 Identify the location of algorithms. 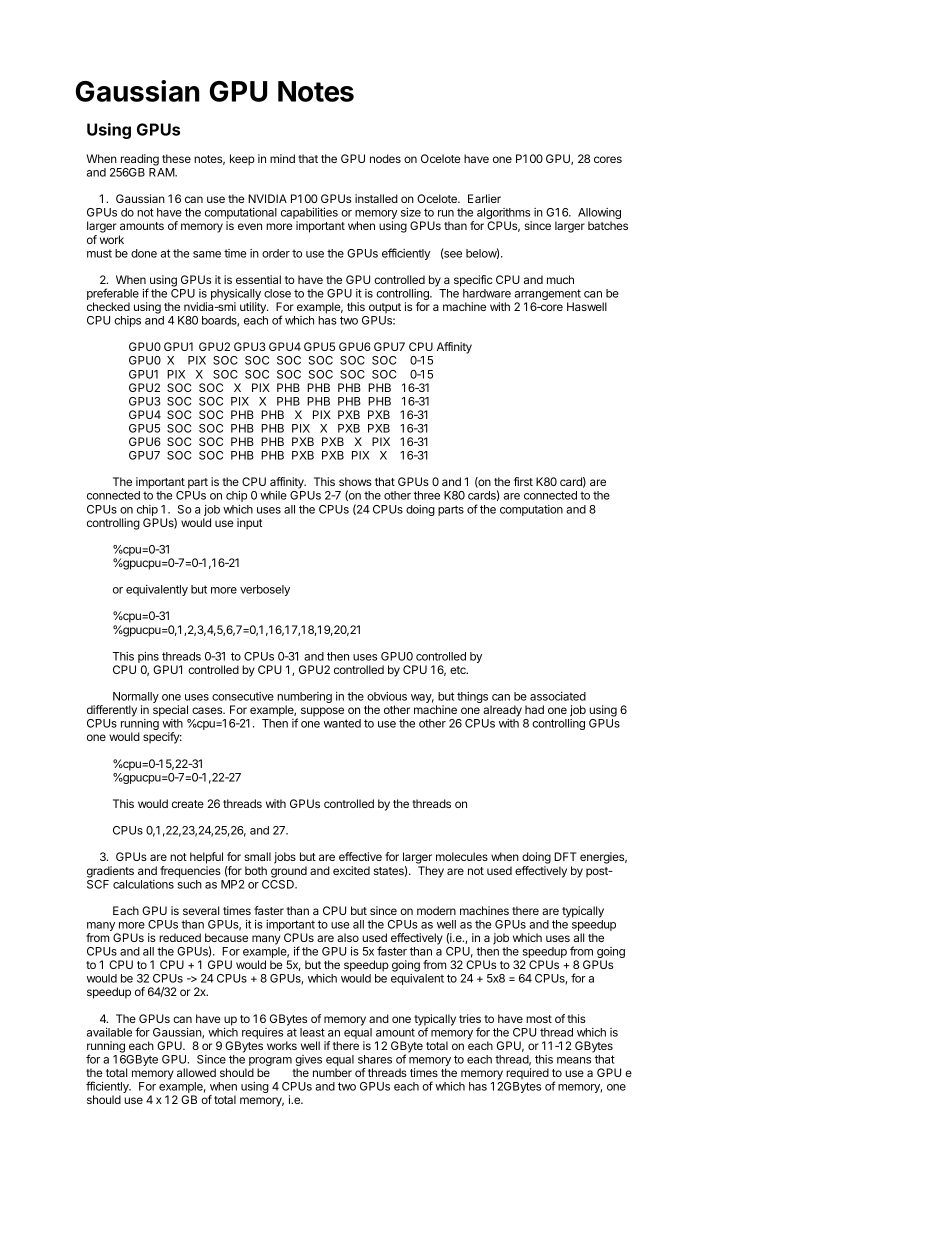
(504, 215).
